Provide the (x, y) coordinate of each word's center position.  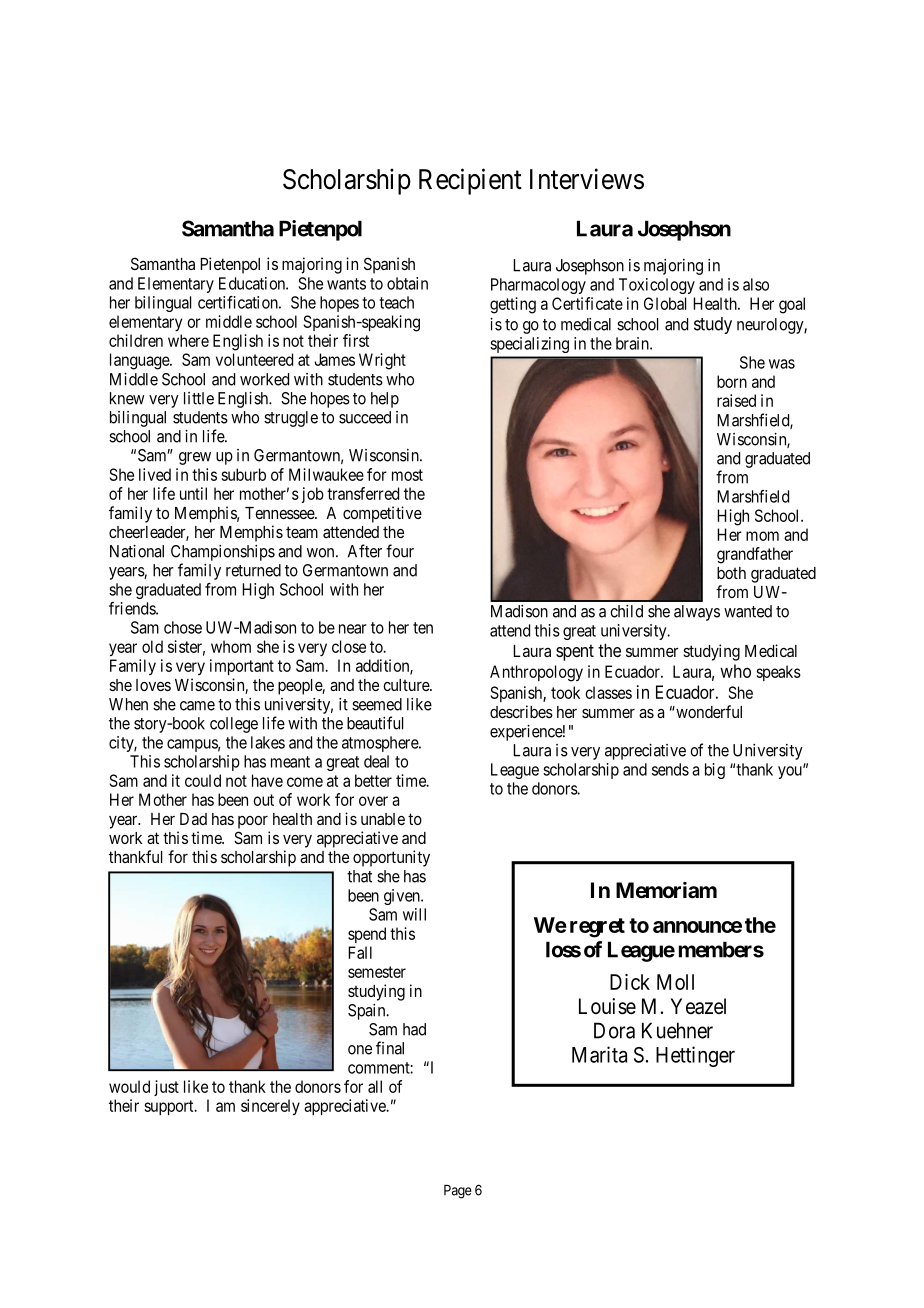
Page (458, 1192)
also (756, 284)
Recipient (470, 181)
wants (346, 284)
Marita (599, 1054)
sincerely (270, 1107)
